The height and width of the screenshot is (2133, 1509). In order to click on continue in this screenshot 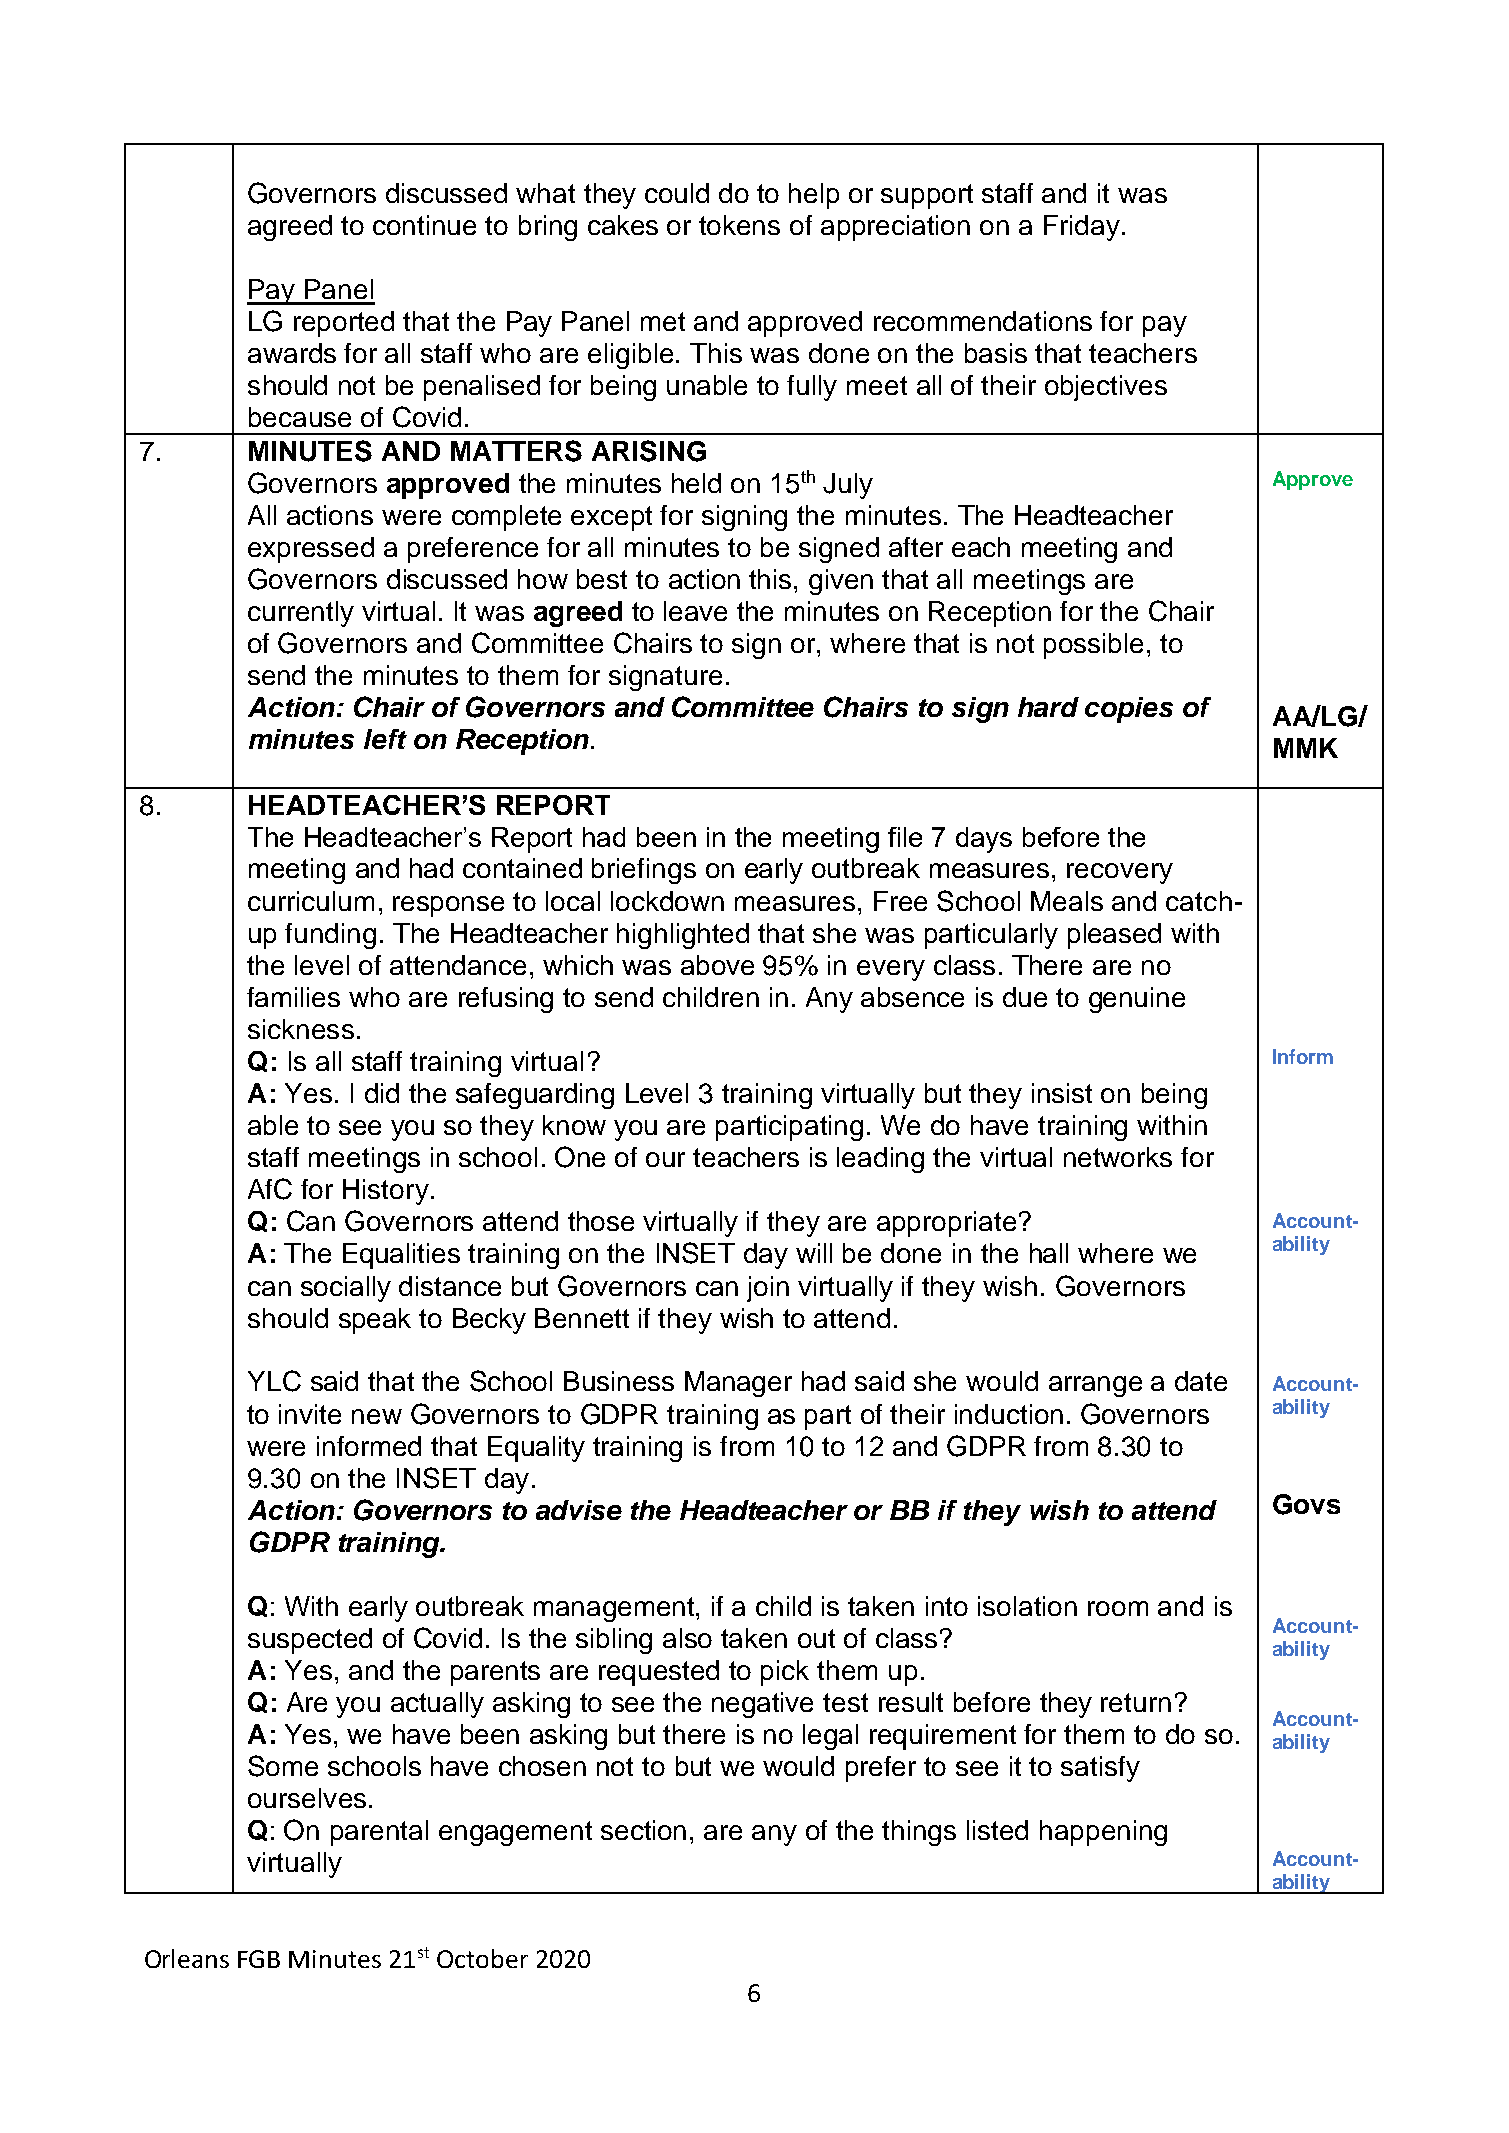, I will do `click(424, 225)`.
